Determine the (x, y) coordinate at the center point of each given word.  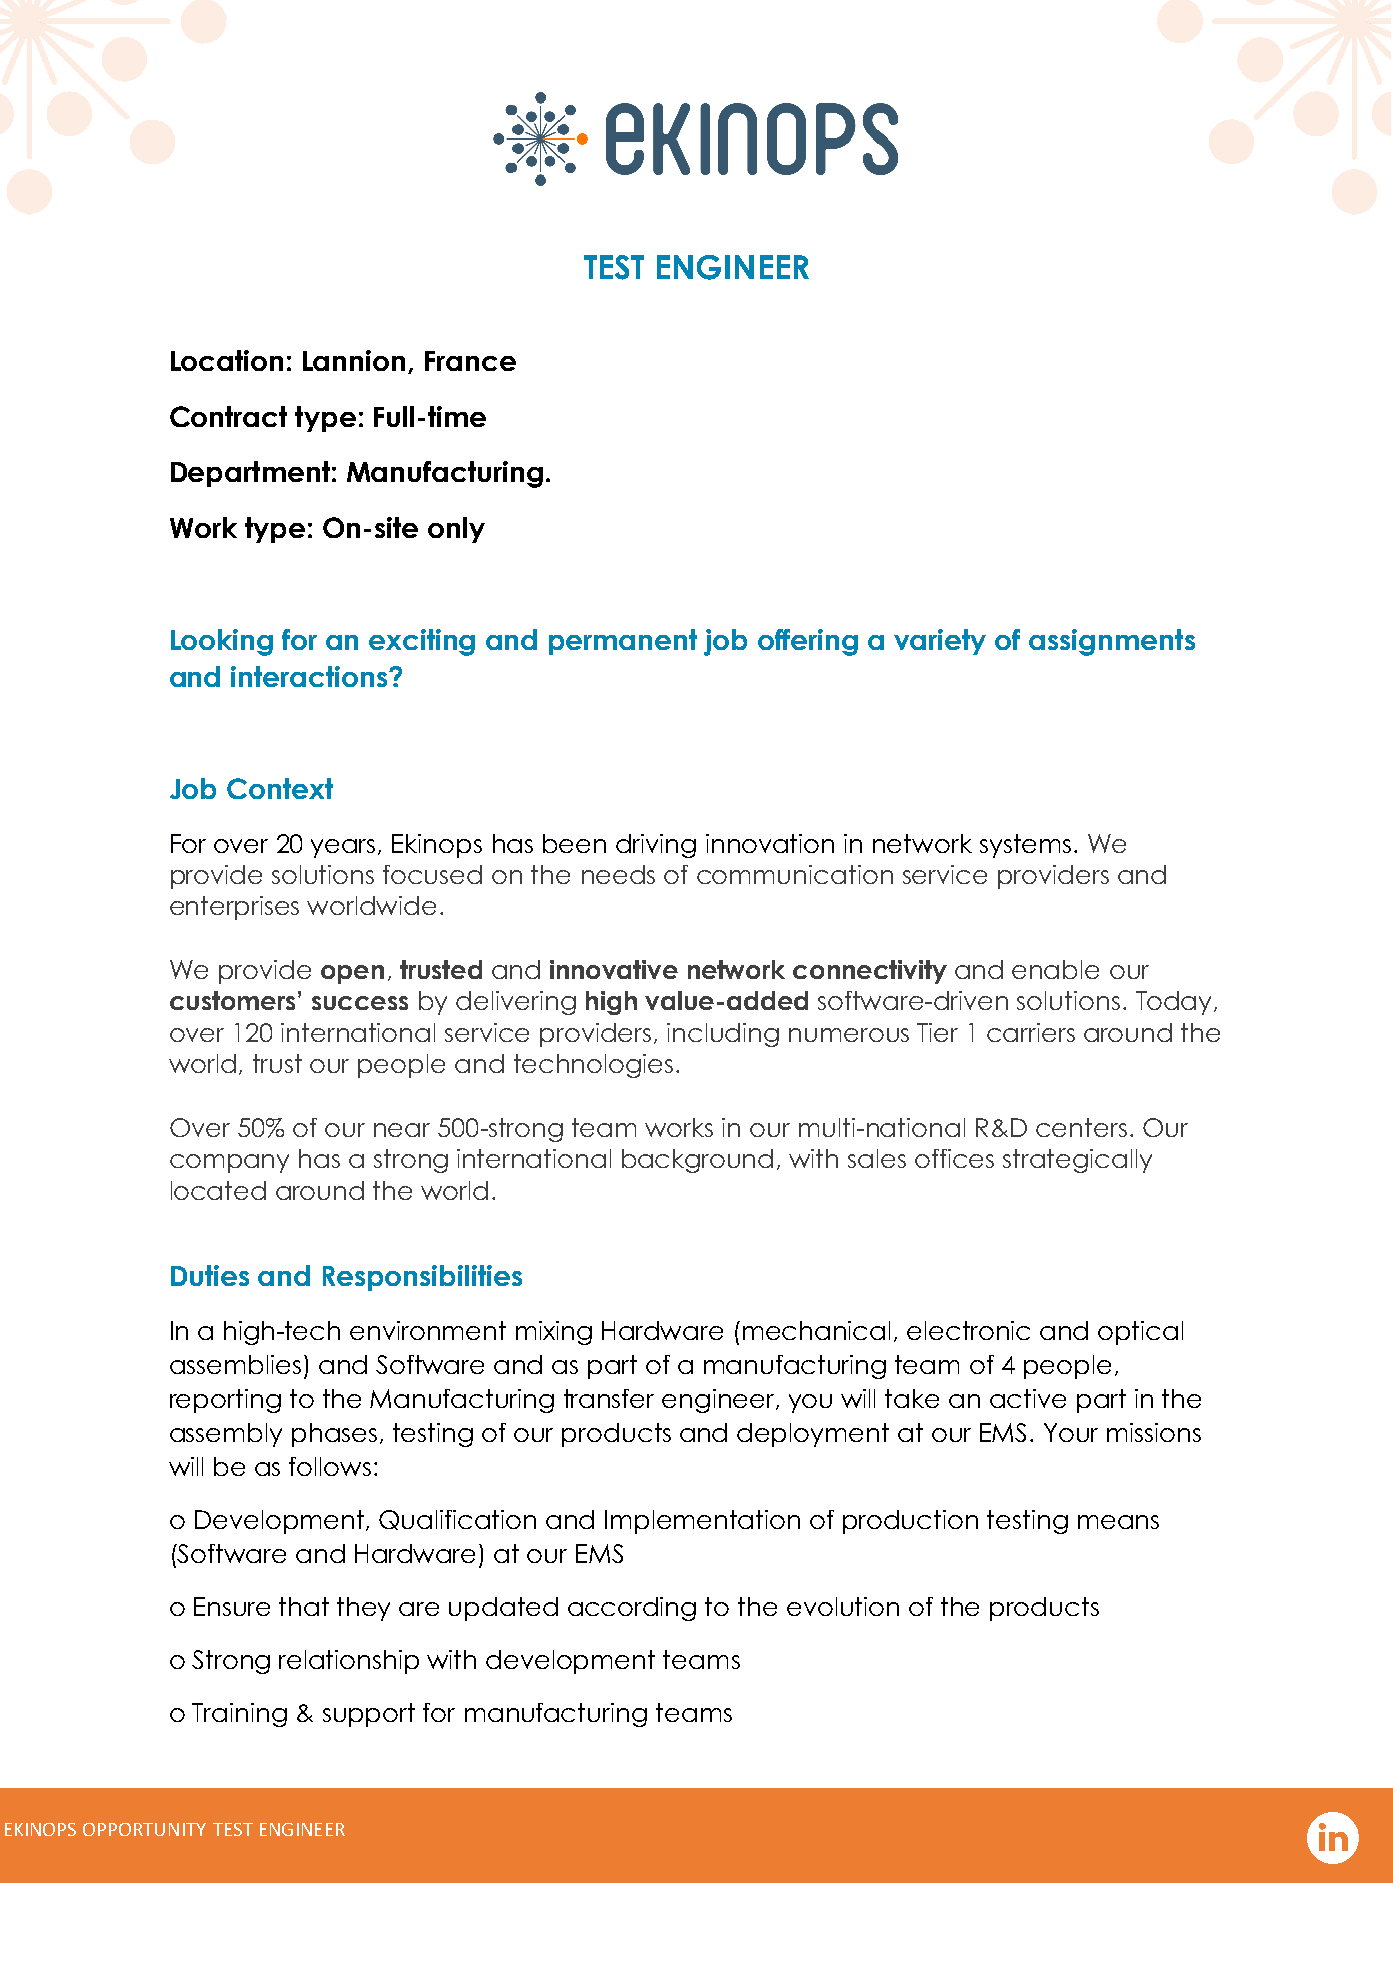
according (632, 1609)
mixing (554, 1333)
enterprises (234, 908)
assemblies (235, 1364)
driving (656, 846)
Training (239, 1715)
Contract (228, 416)
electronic (968, 1330)
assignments (1112, 642)
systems (1025, 846)
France (470, 361)
